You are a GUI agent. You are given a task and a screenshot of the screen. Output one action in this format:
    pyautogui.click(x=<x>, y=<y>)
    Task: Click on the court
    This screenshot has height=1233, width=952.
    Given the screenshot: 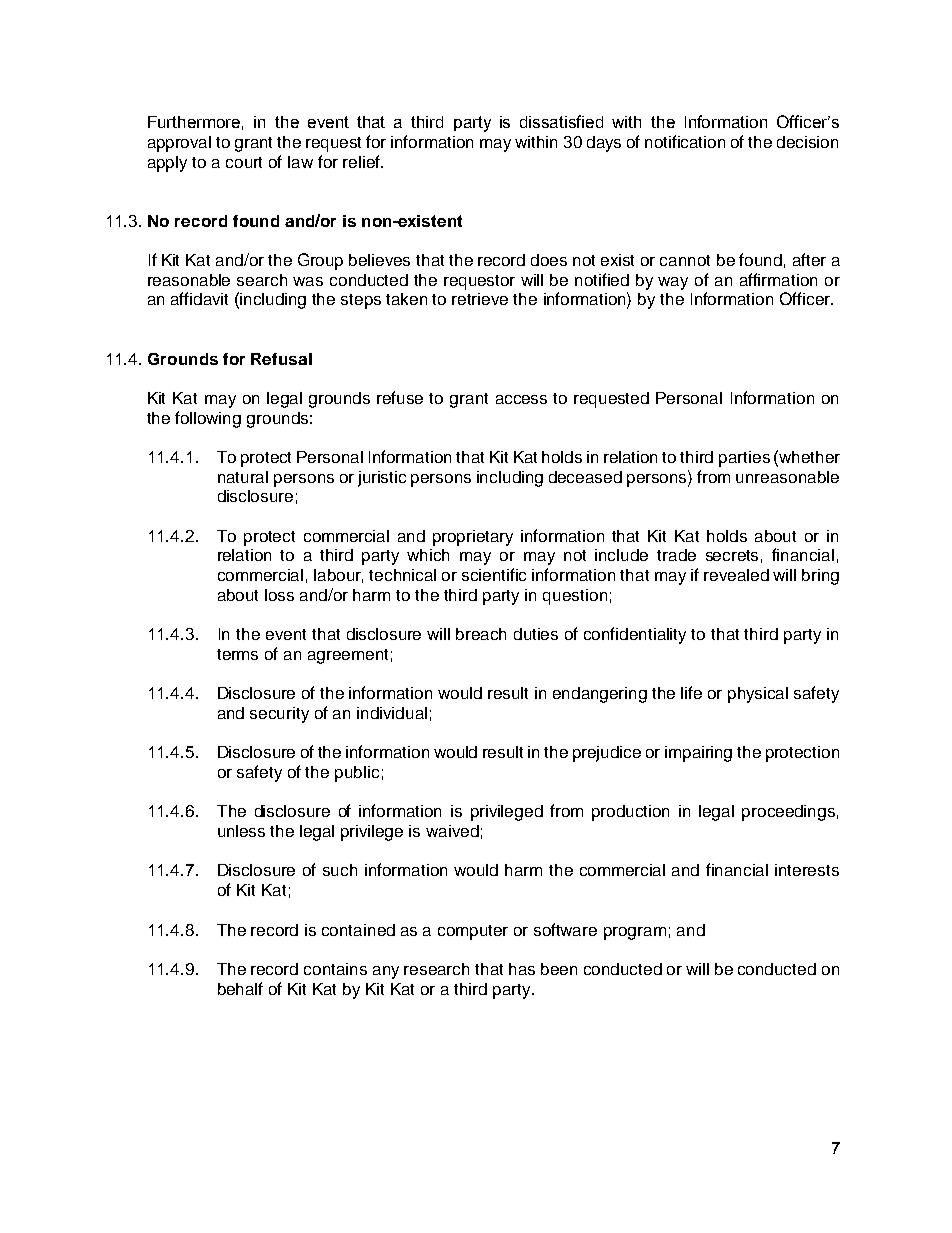 What is the action you would take?
    pyautogui.click(x=244, y=162)
